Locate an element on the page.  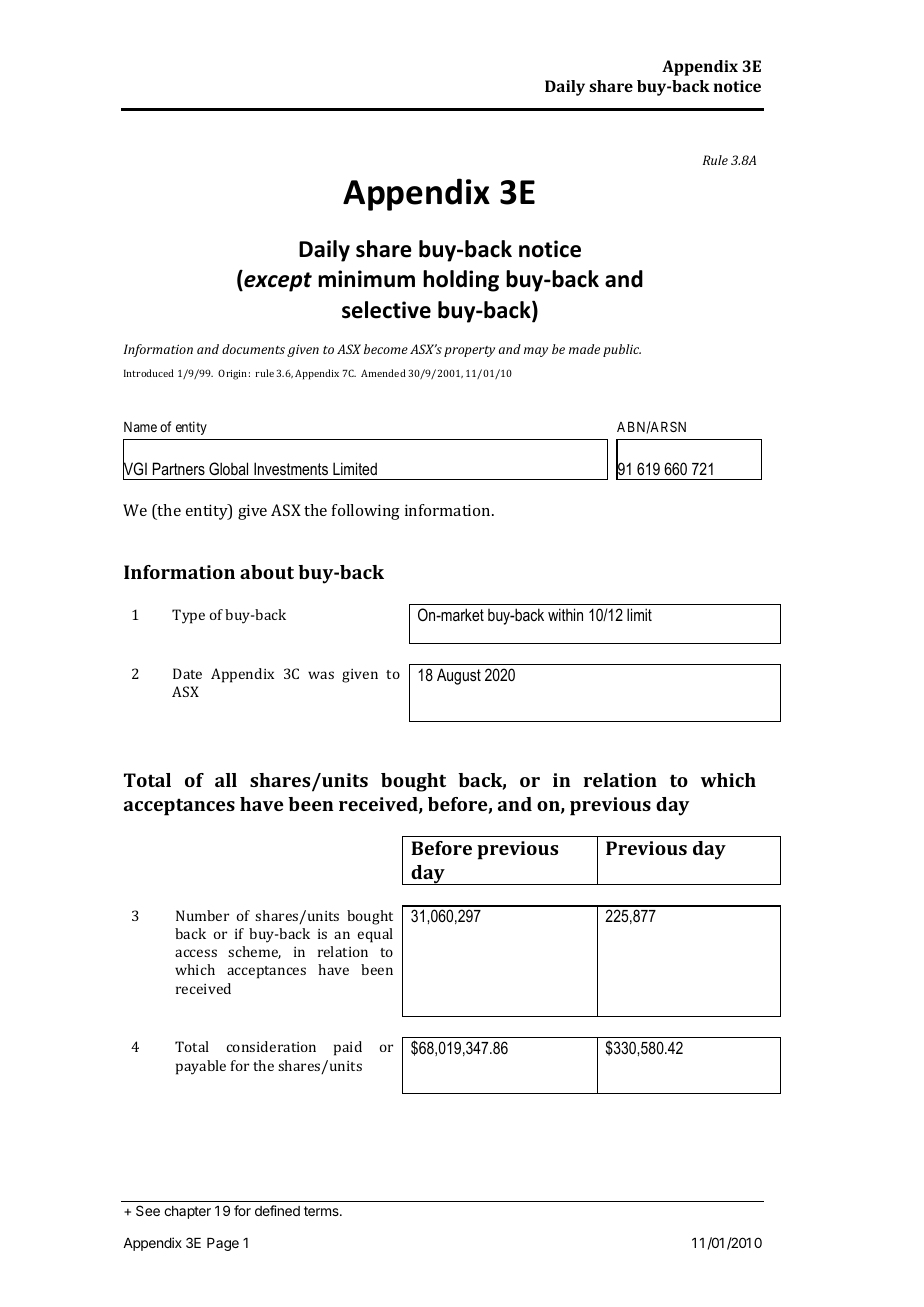
chapter is located at coordinates (187, 1212).
